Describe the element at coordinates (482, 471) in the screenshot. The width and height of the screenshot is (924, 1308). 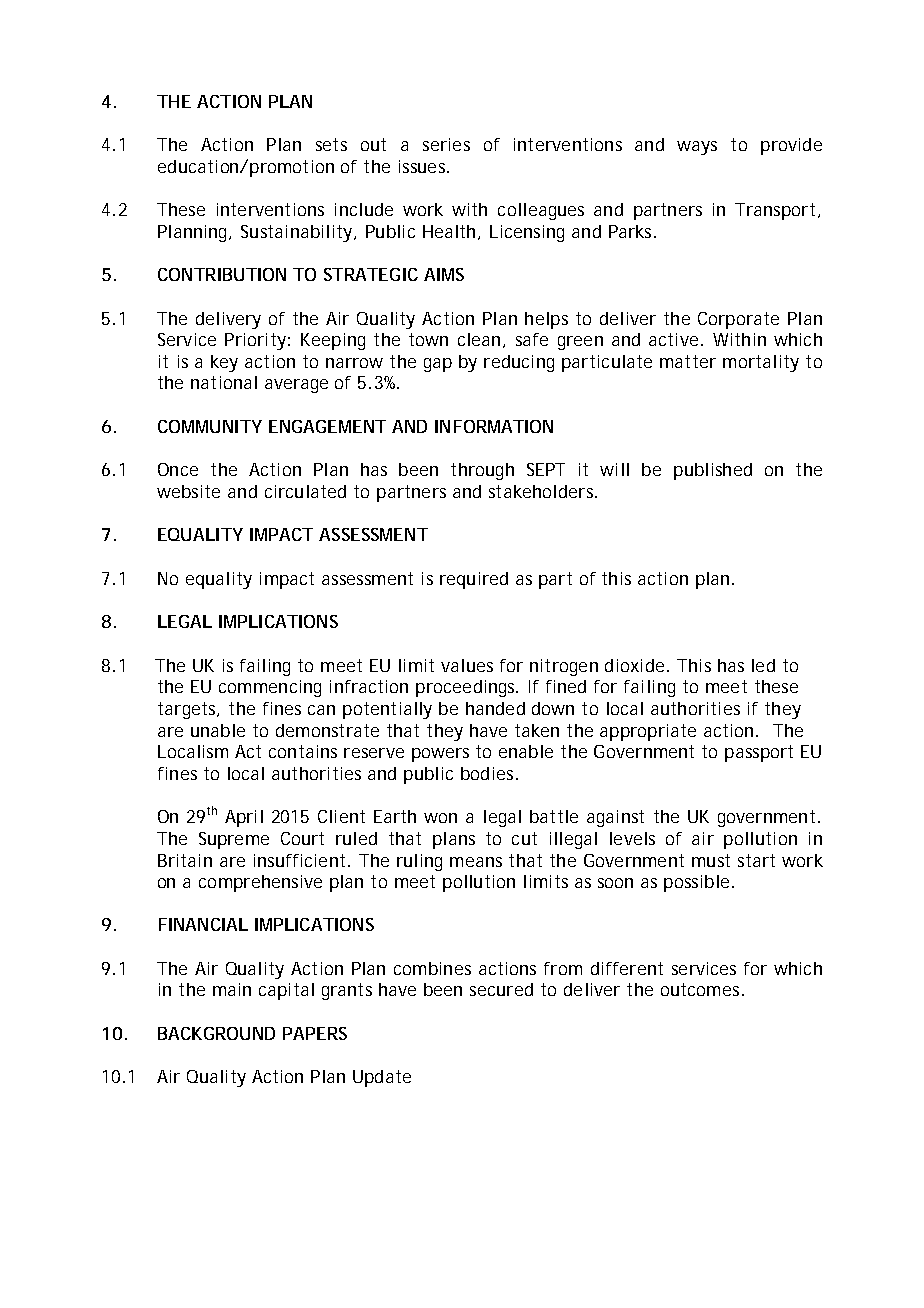
I see `through` at that location.
